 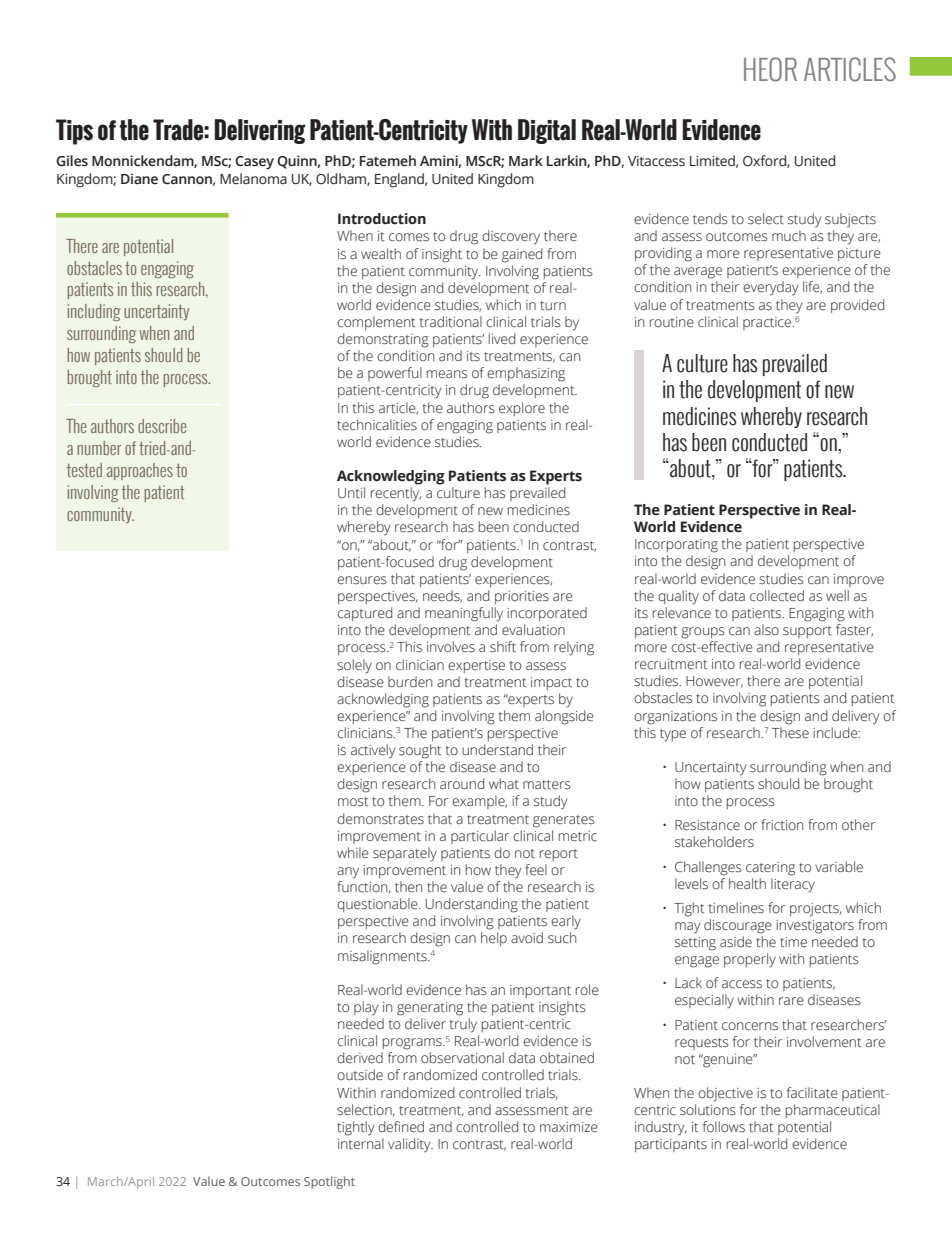 I want to click on Mark, so click(x=526, y=160).
